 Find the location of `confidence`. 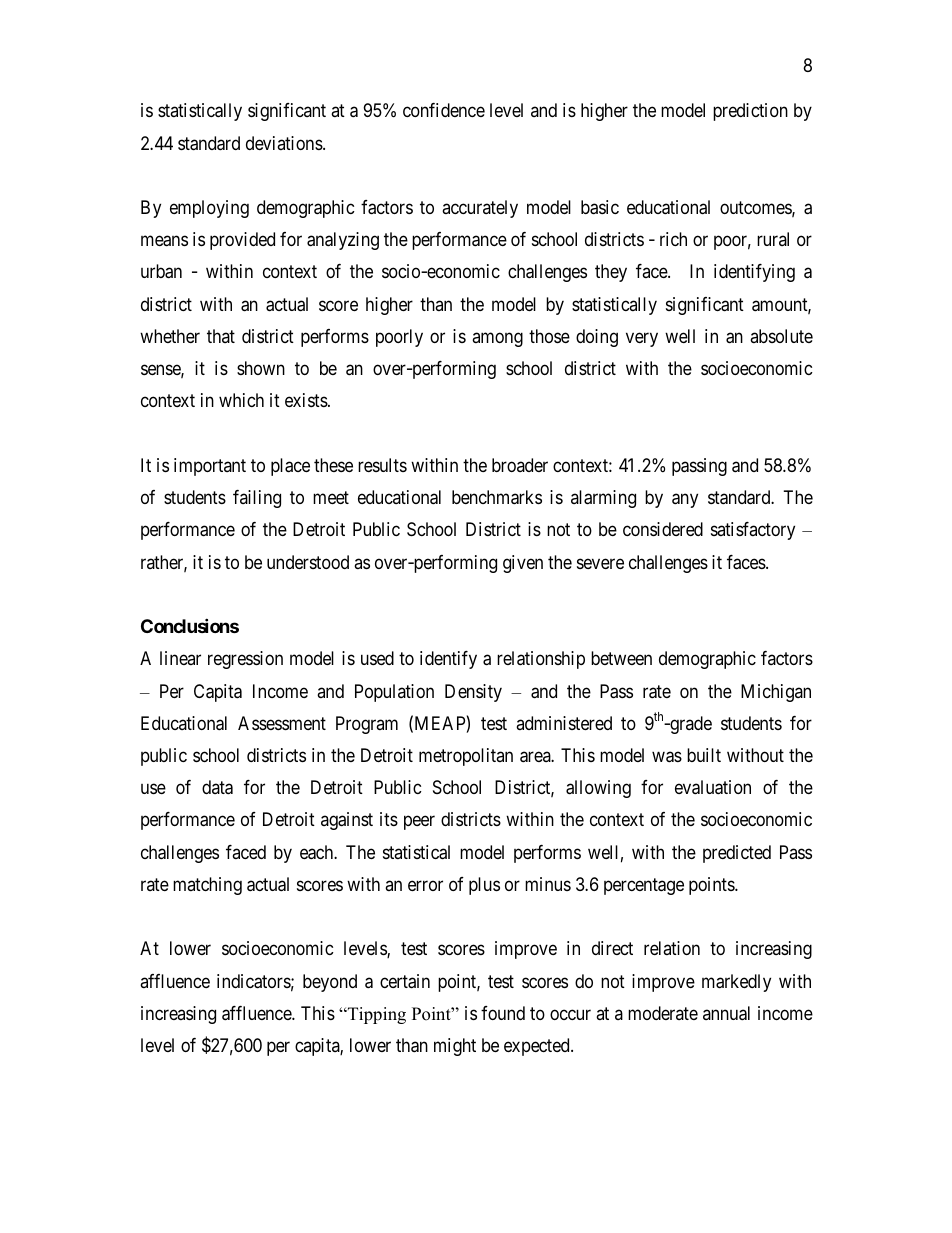

confidence is located at coordinates (444, 110).
